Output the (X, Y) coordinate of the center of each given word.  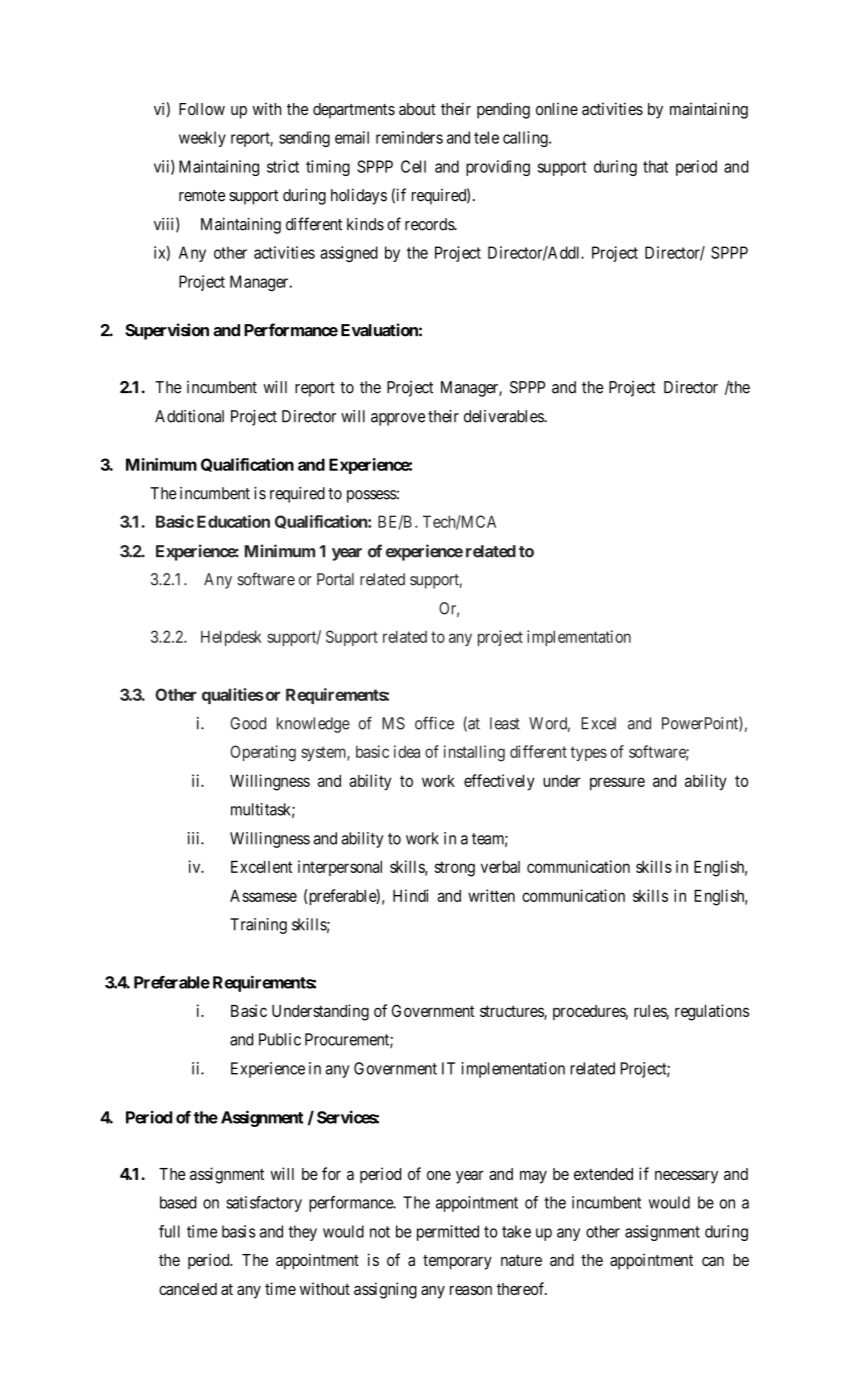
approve (398, 419)
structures (512, 1012)
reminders (409, 137)
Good (248, 723)
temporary (457, 1262)
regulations (712, 1012)
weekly (202, 139)
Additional (189, 416)
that (655, 166)
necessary (686, 1177)
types (588, 753)
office (434, 723)
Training (258, 926)
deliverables (504, 416)
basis (238, 1231)
